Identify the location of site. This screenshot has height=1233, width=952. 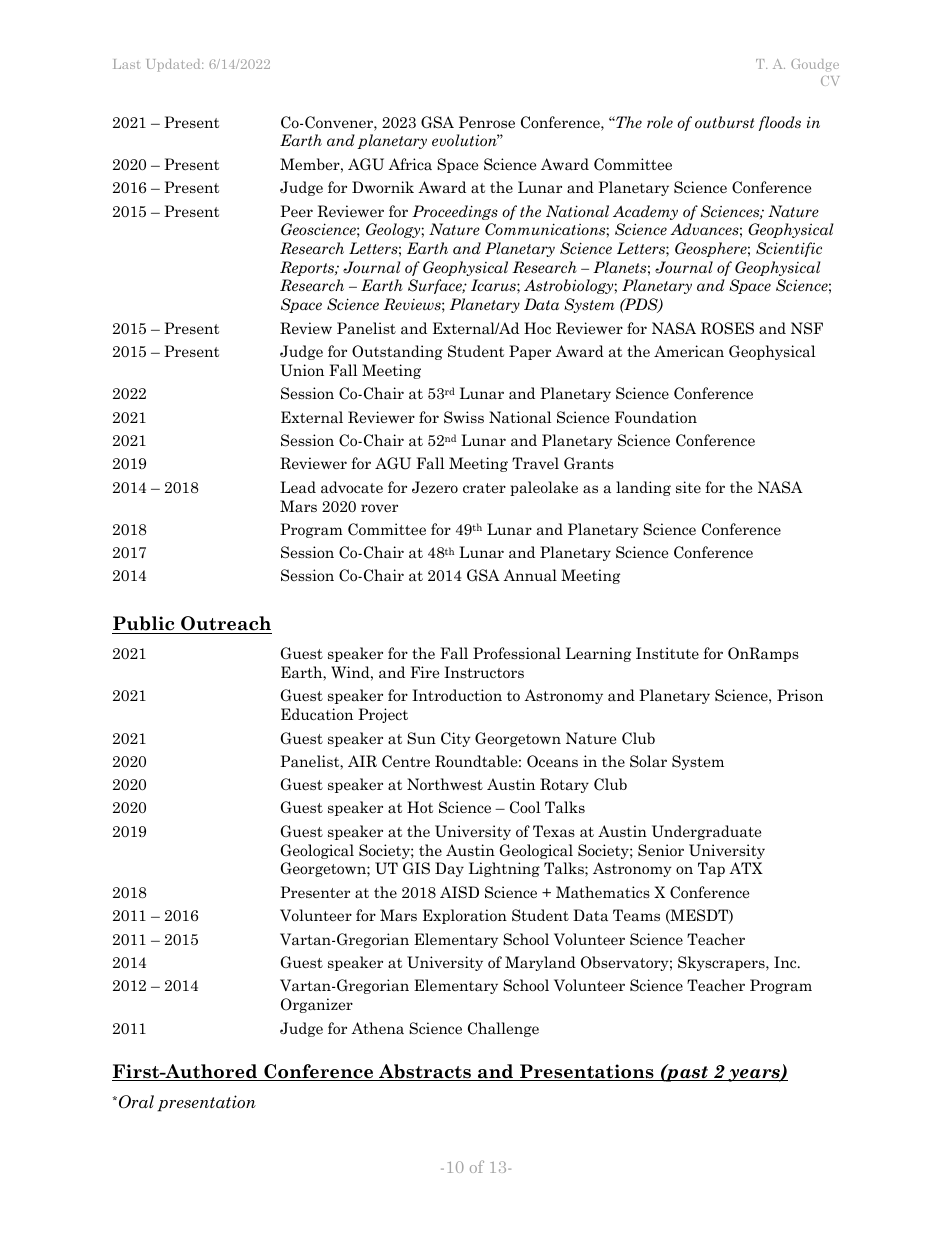
(688, 487).
